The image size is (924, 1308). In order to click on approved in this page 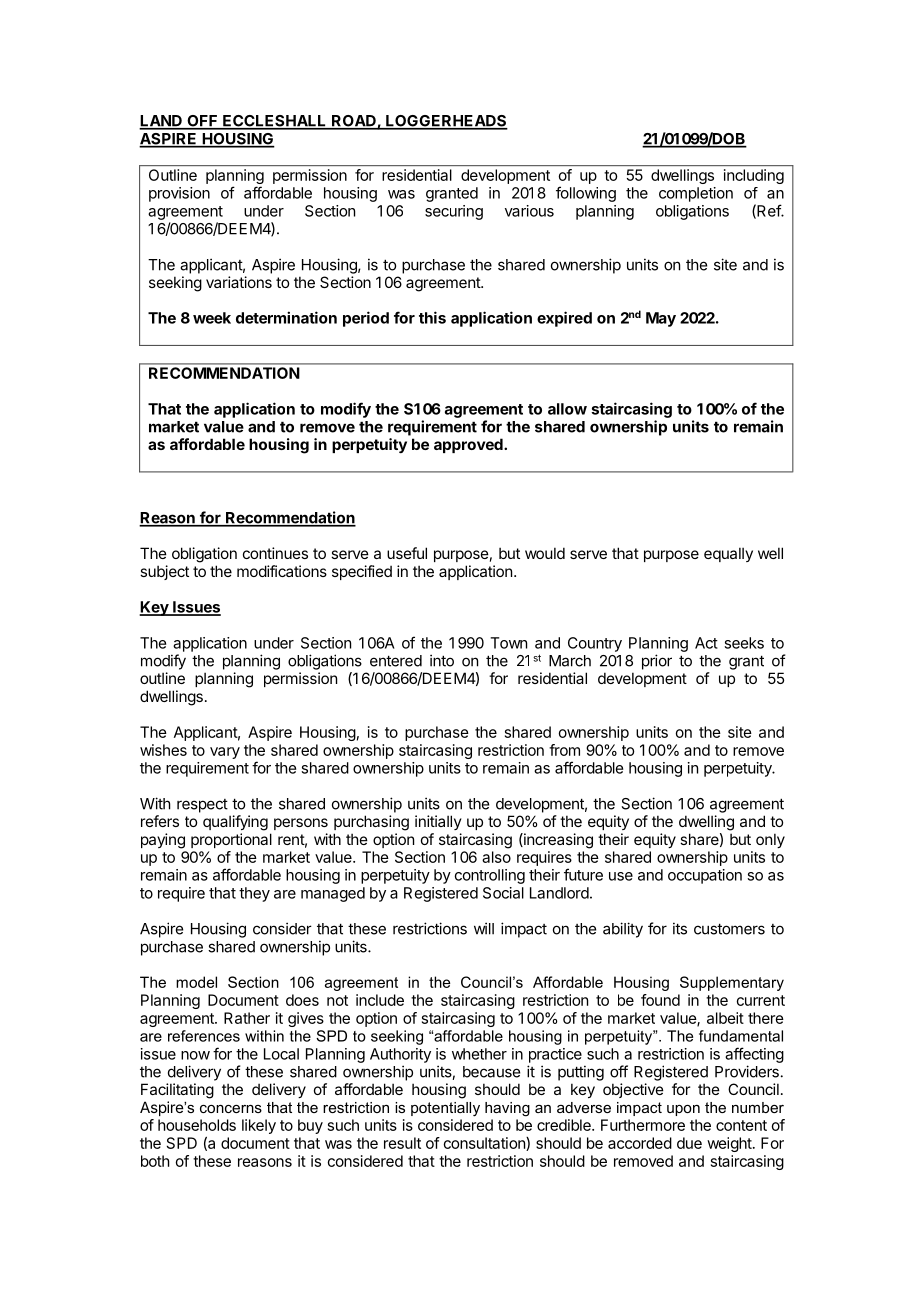, I will do `click(469, 445)`.
